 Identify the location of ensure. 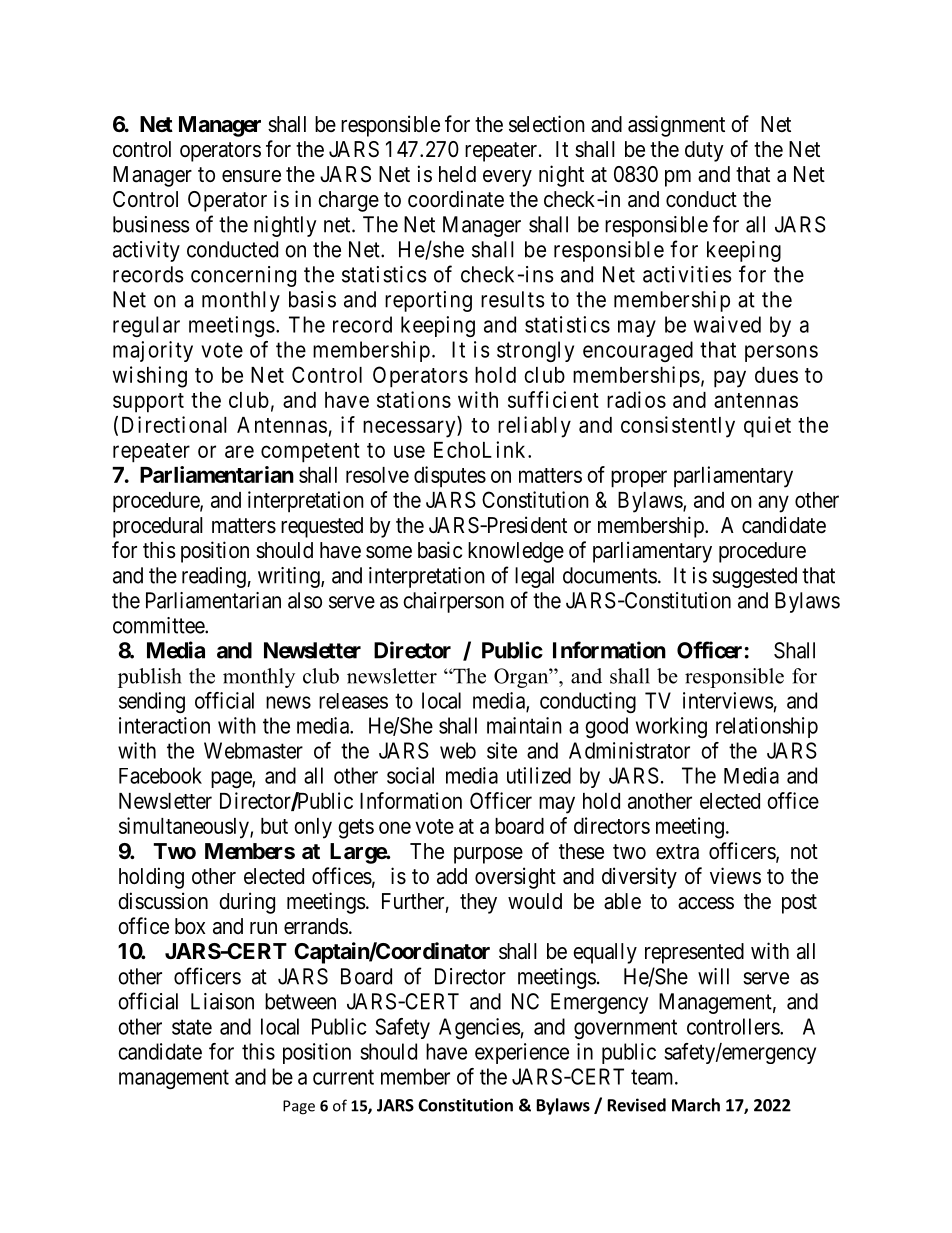
(251, 176).
